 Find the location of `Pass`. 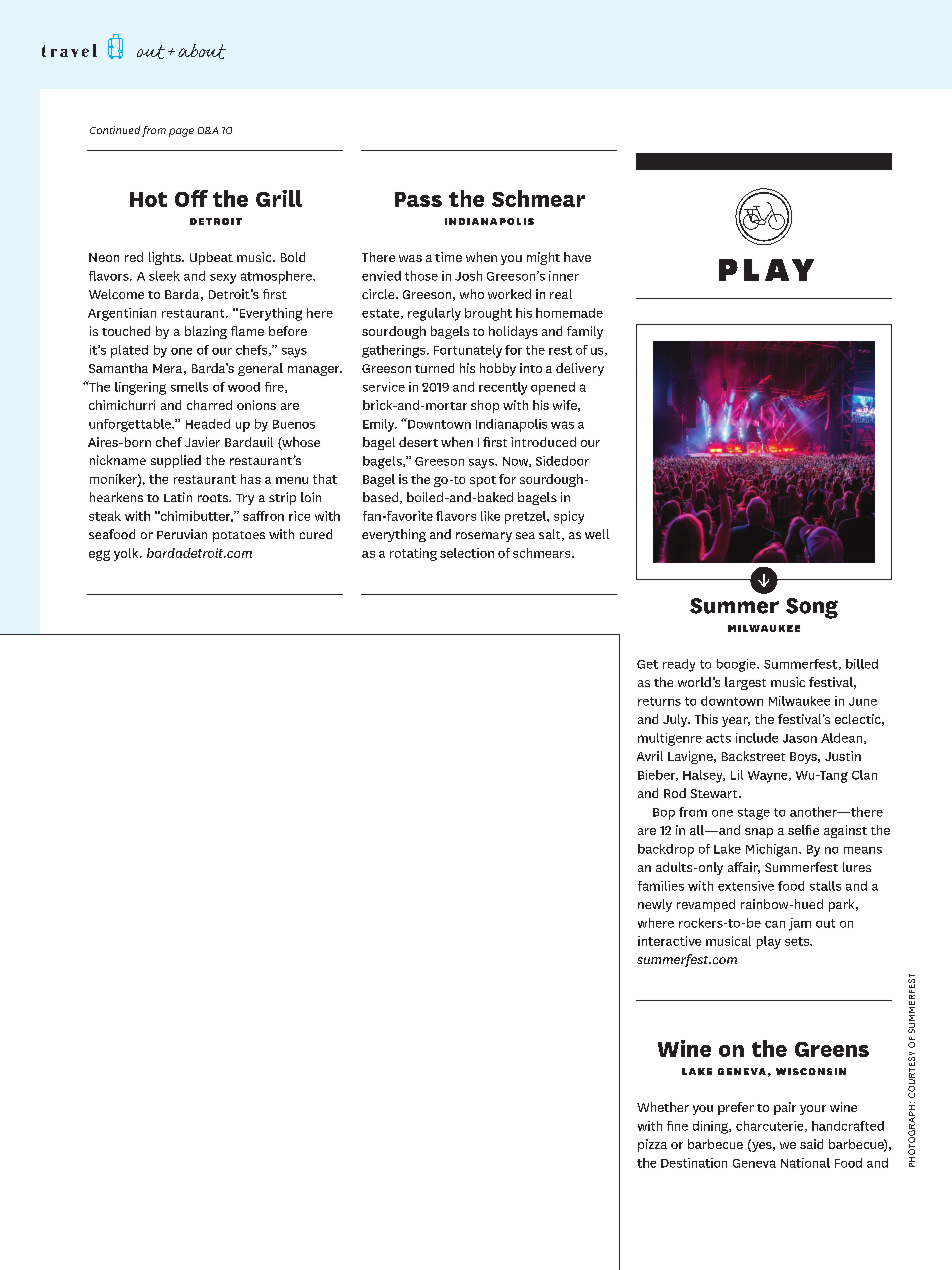

Pass is located at coordinates (418, 199).
